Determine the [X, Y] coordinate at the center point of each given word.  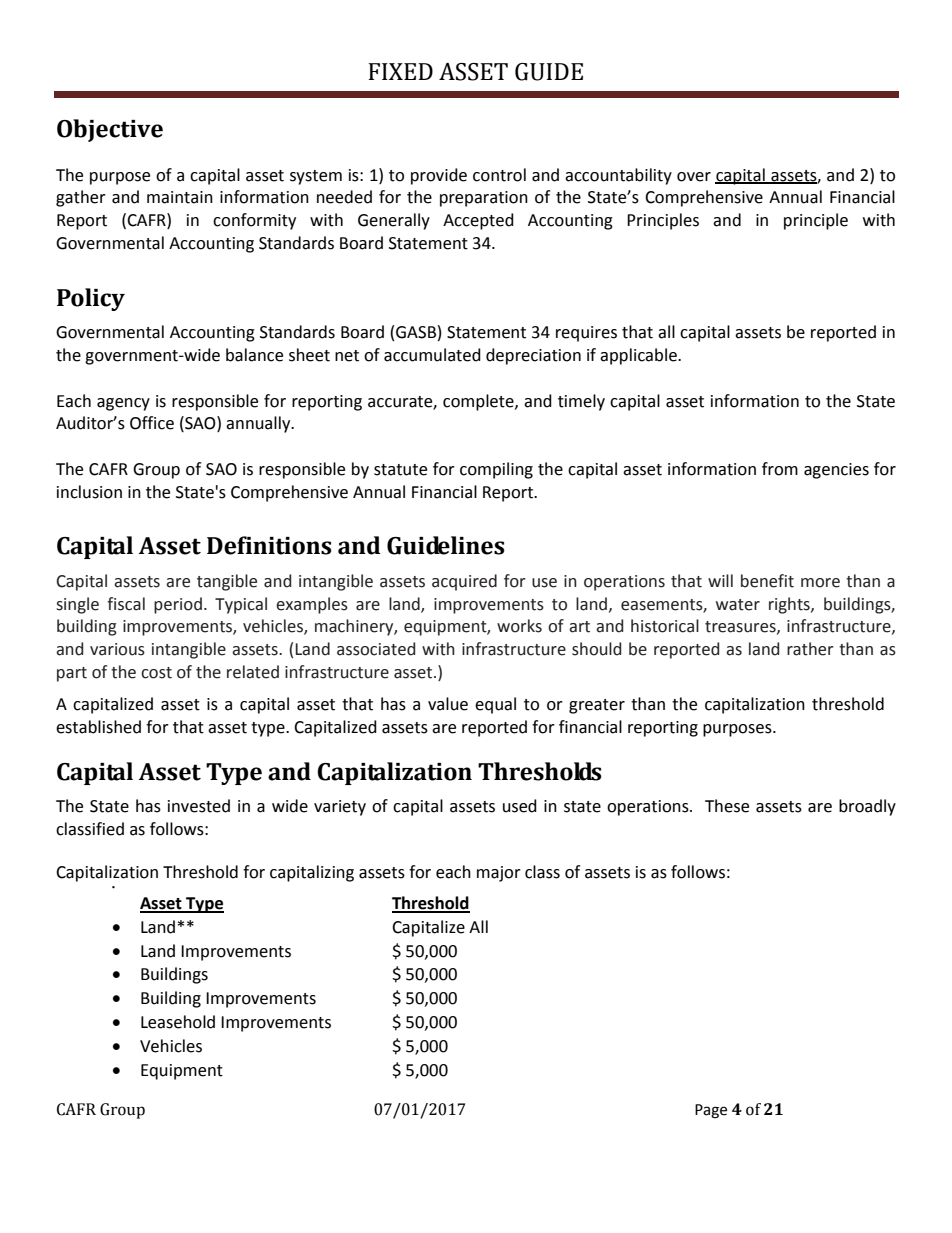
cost [156, 673]
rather [810, 649]
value [448, 704]
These [727, 806]
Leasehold [178, 1022]
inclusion [89, 492]
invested [199, 806]
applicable [639, 356]
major [499, 874]
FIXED [400, 71]
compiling [496, 470]
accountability [618, 176]
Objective [110, 130]
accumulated [432, 355]
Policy [91, 299]
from [780, 469]
